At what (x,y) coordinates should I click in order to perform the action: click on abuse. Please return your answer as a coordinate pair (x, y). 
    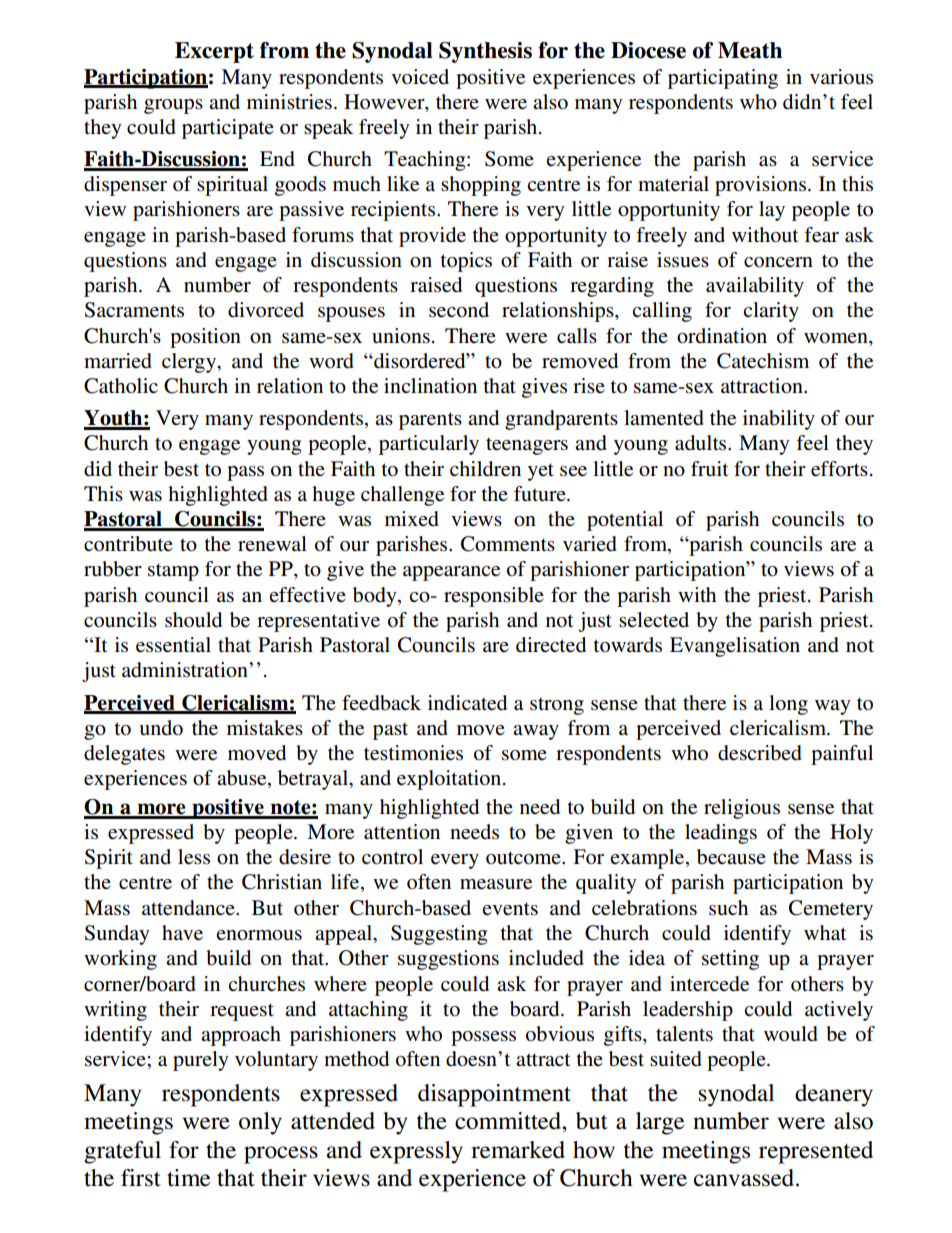
    Looking at the image, I should click on (243, 779).
